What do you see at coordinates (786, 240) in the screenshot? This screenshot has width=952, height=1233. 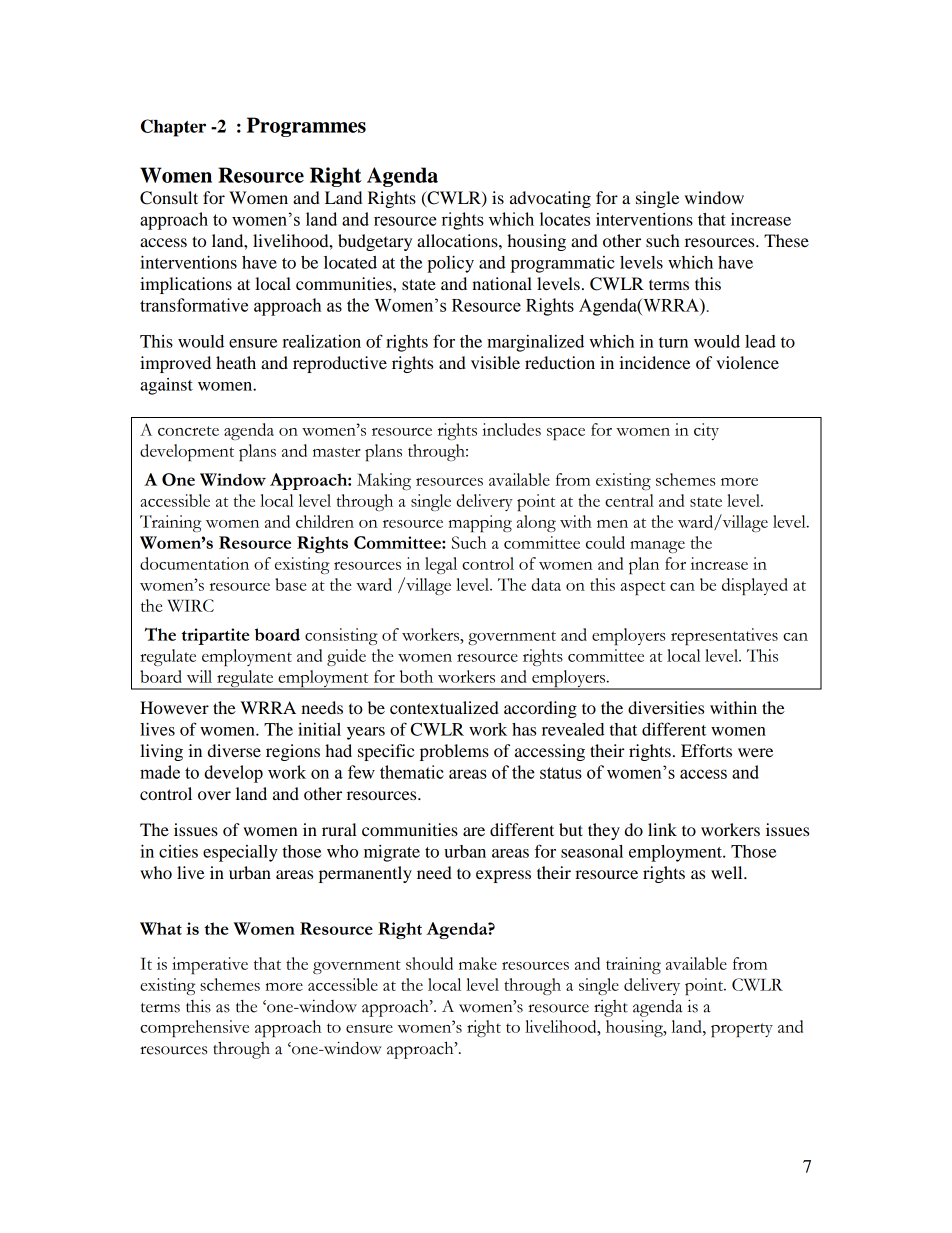 I see `These` at bounding box center [786, 240].
